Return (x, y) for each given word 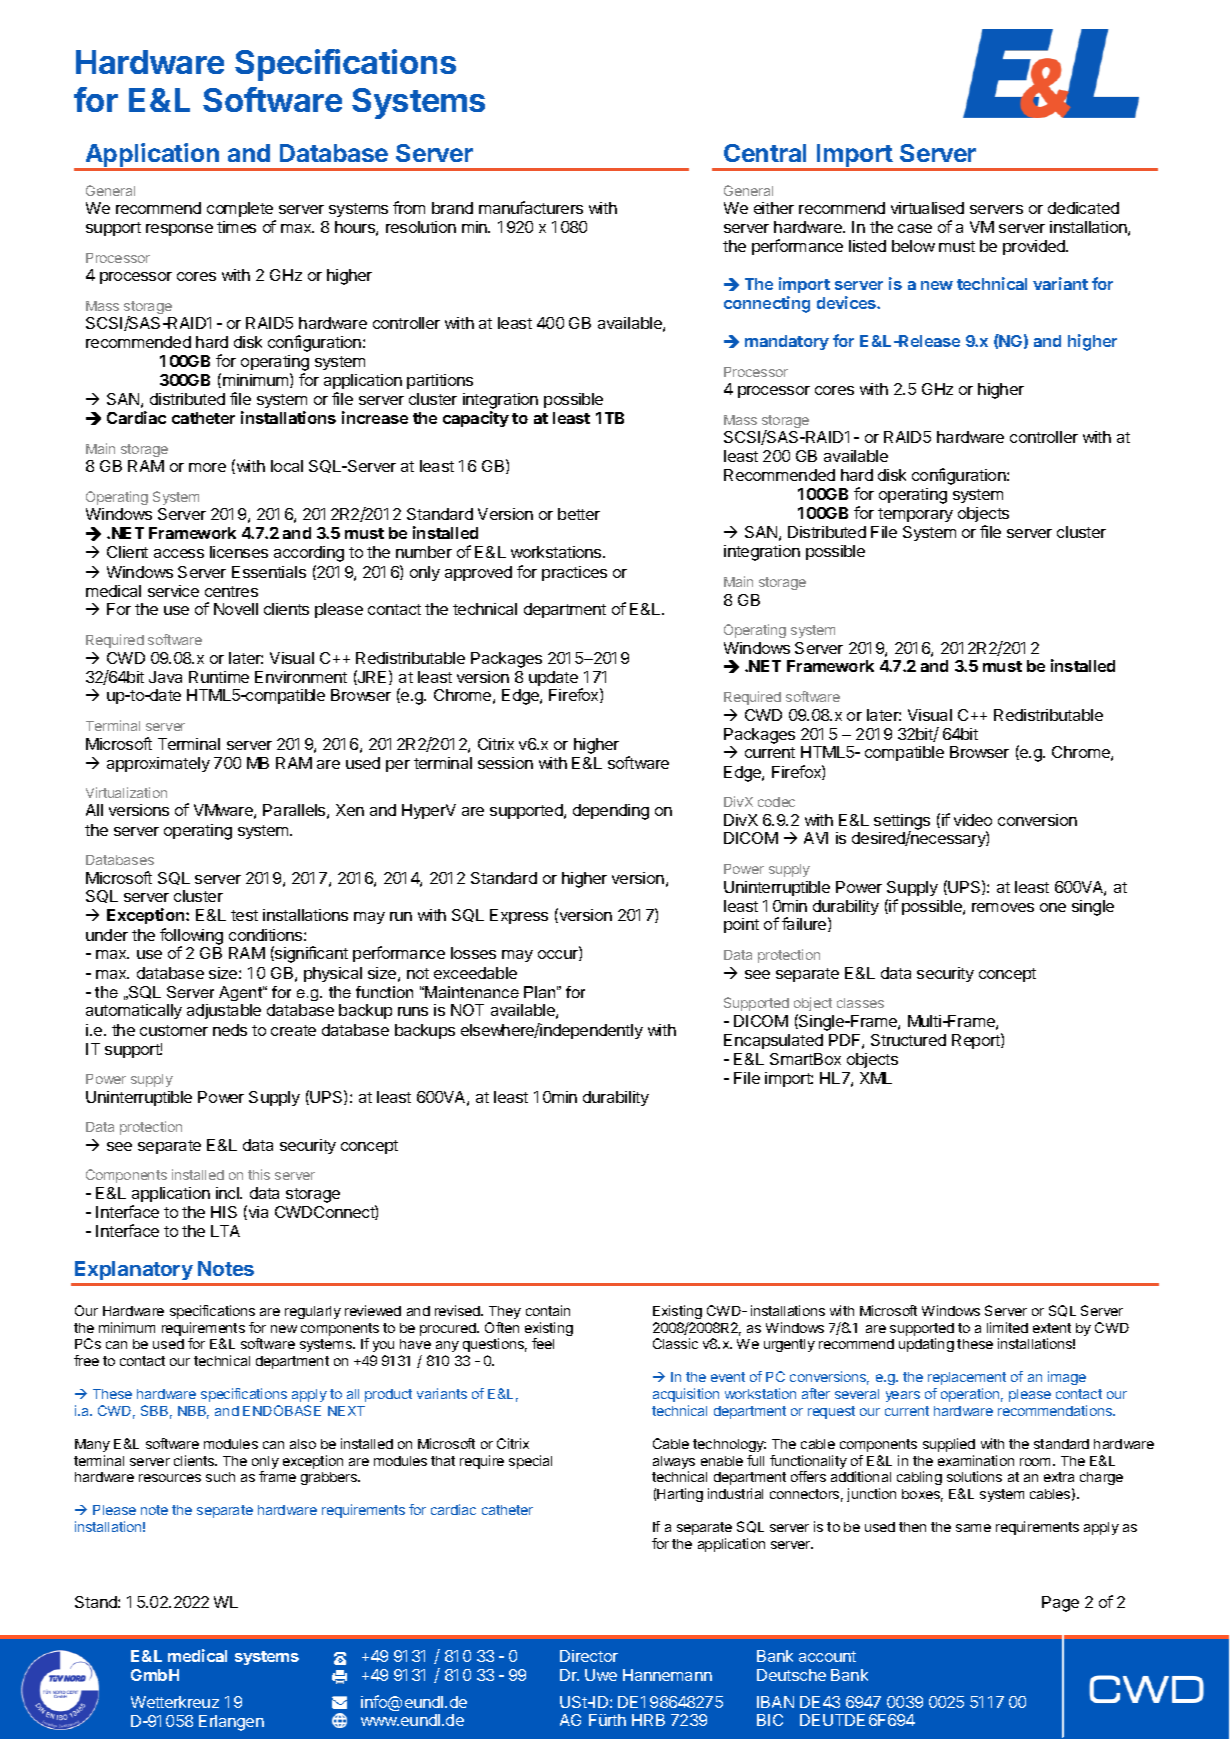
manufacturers (531, 207)
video (973, 820)
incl (228, 1193)
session (505, 763)
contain (548, 1310)
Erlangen (231, 1723)
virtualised (927, 208)
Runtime (219, 677)
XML (876, 1078)
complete (241, 211)
